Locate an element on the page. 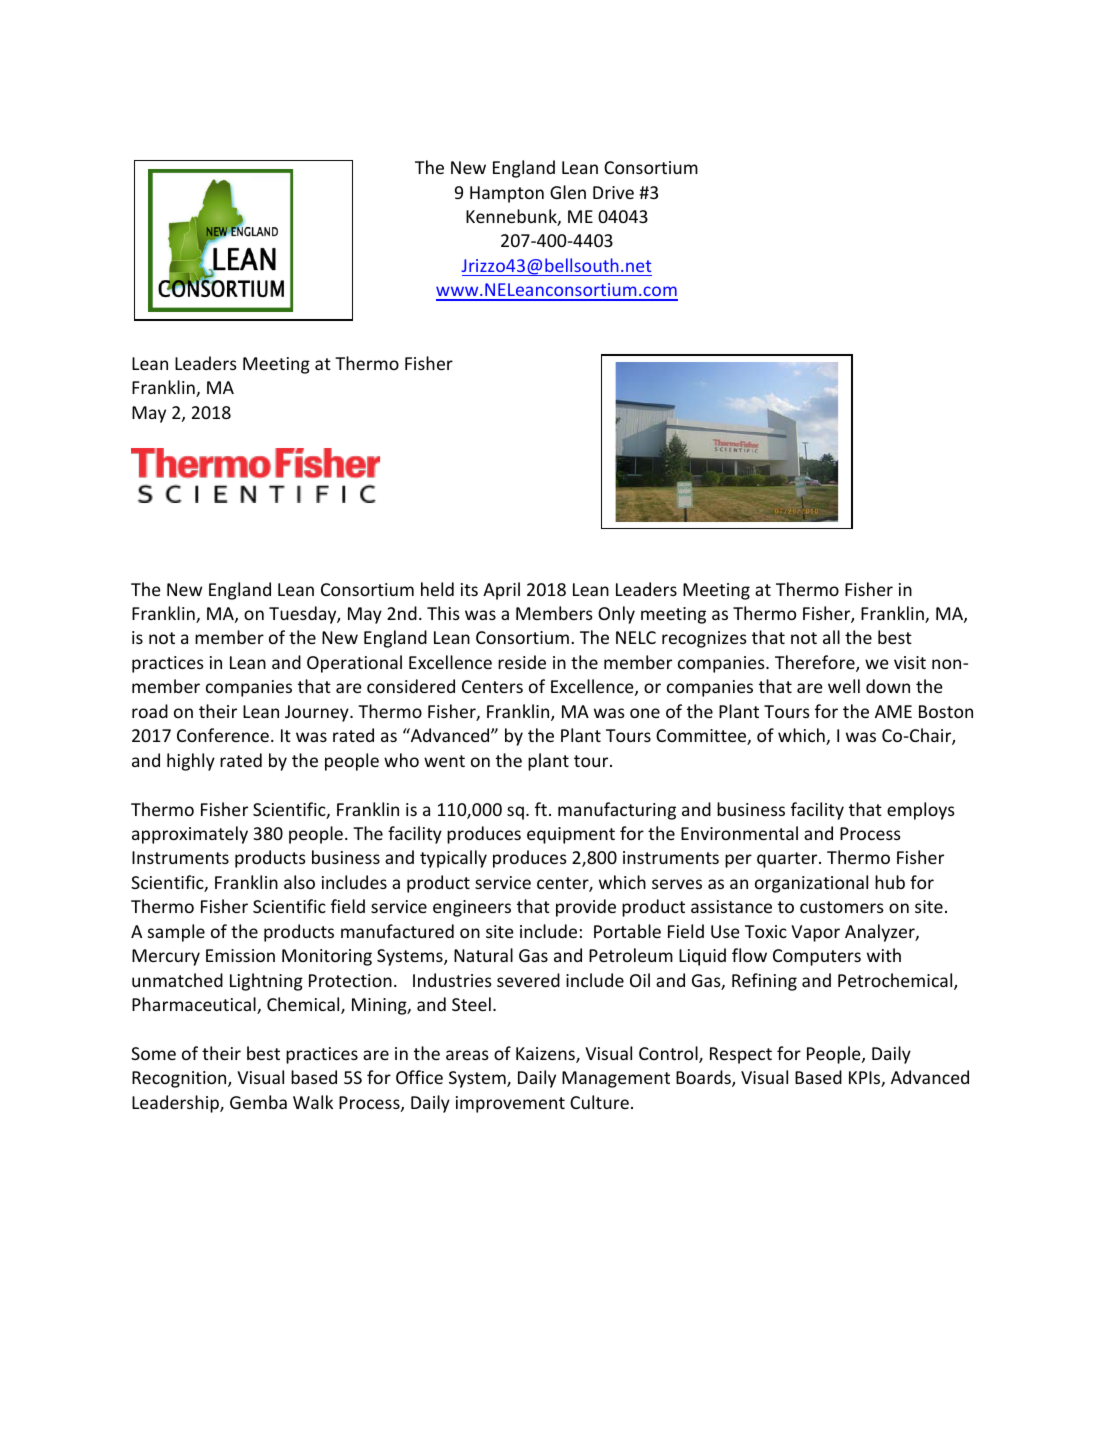 Image resolution: width=1114 pixels, height=1442 pixels. Only is located at coordinates (616, 615).
